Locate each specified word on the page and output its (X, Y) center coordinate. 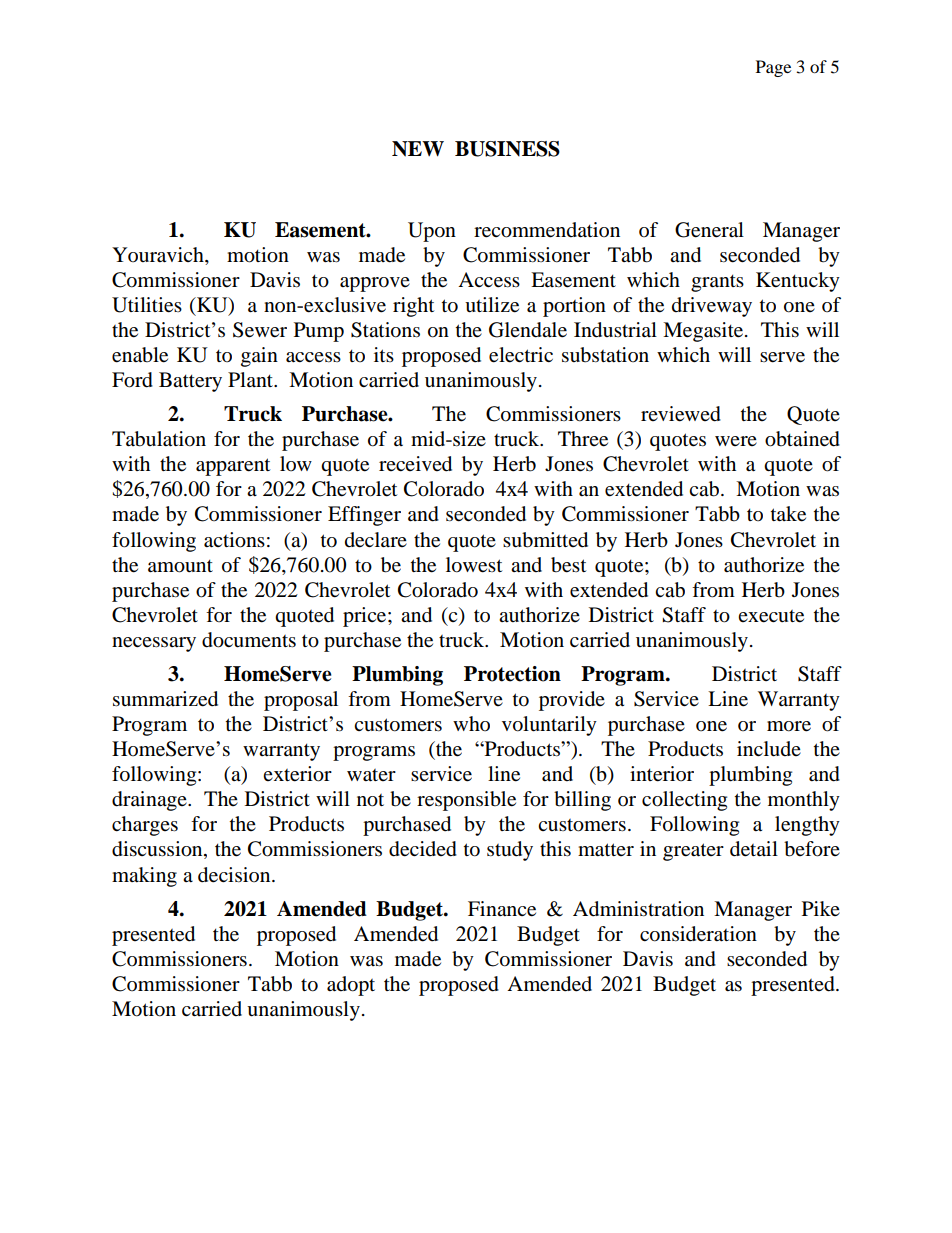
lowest (474, 565)
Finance (502, 909)
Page (773, 68)
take (788, 514)
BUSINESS (507, 149)
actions (234, 540)
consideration (698, 934)
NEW (418, 149)
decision (235, 875)
